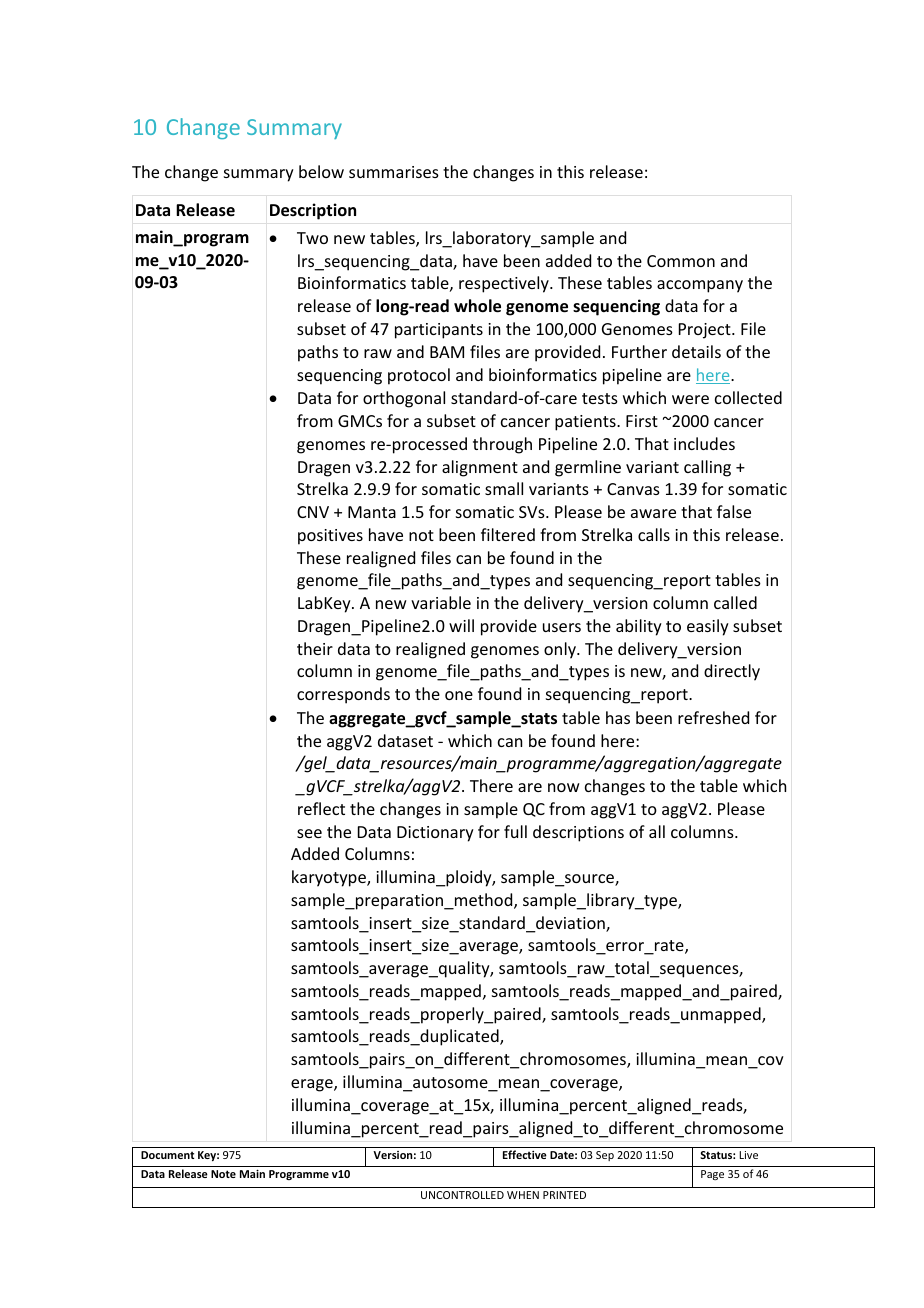 The width and height of the screenshot is (924, 1308). Describe the element at coordinates (309, 833) in the screenshot. I see `see` at that location.
